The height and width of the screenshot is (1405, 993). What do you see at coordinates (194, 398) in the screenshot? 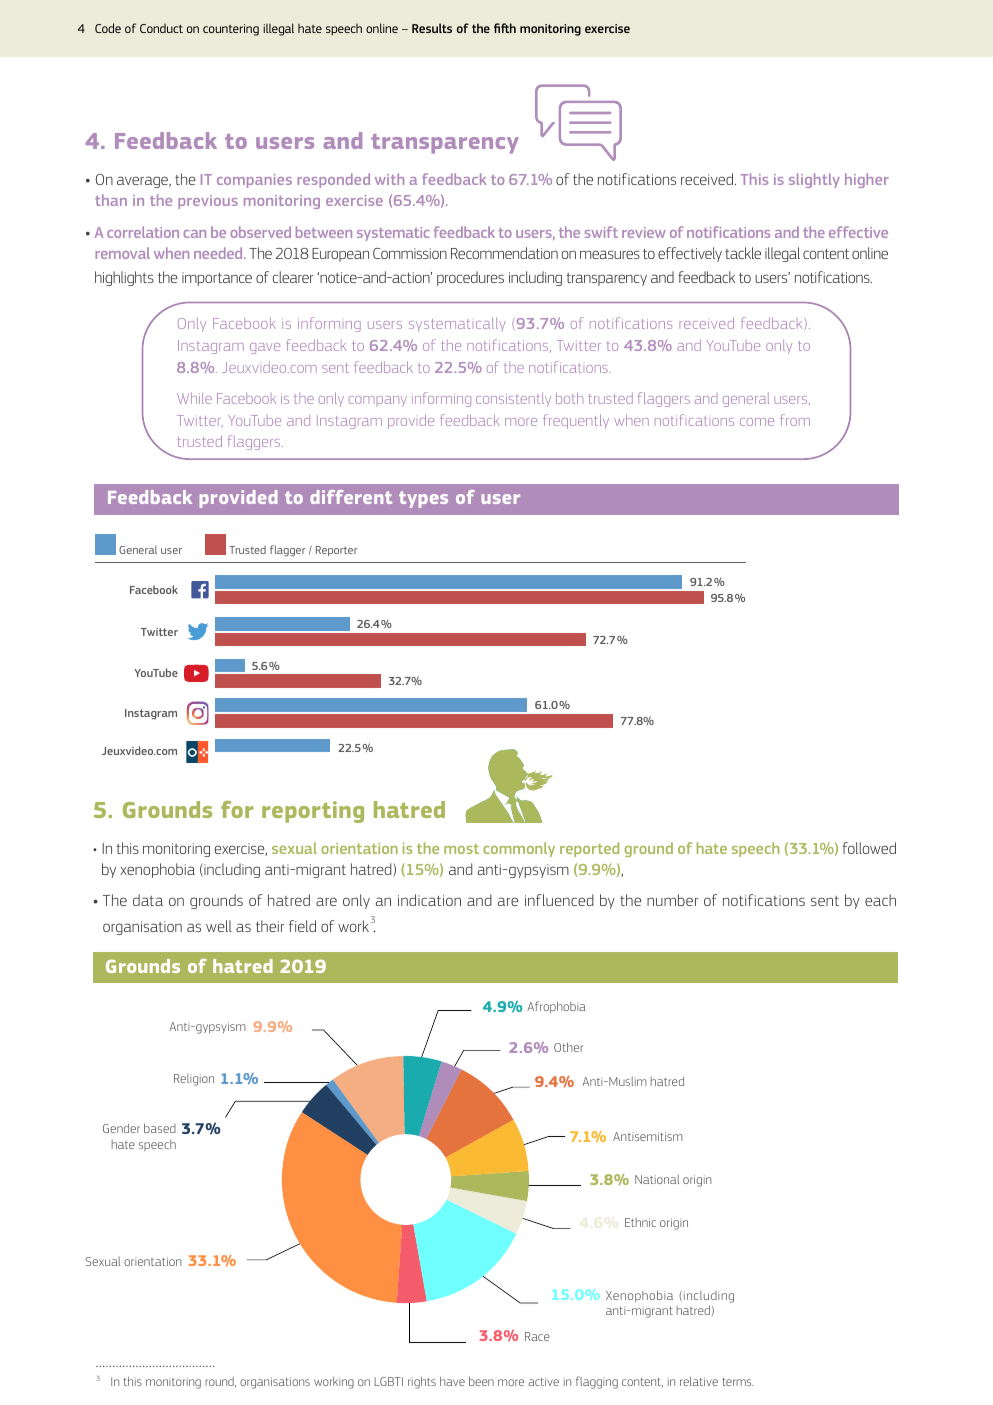
I see `While` at bounding box center [194, 398].
